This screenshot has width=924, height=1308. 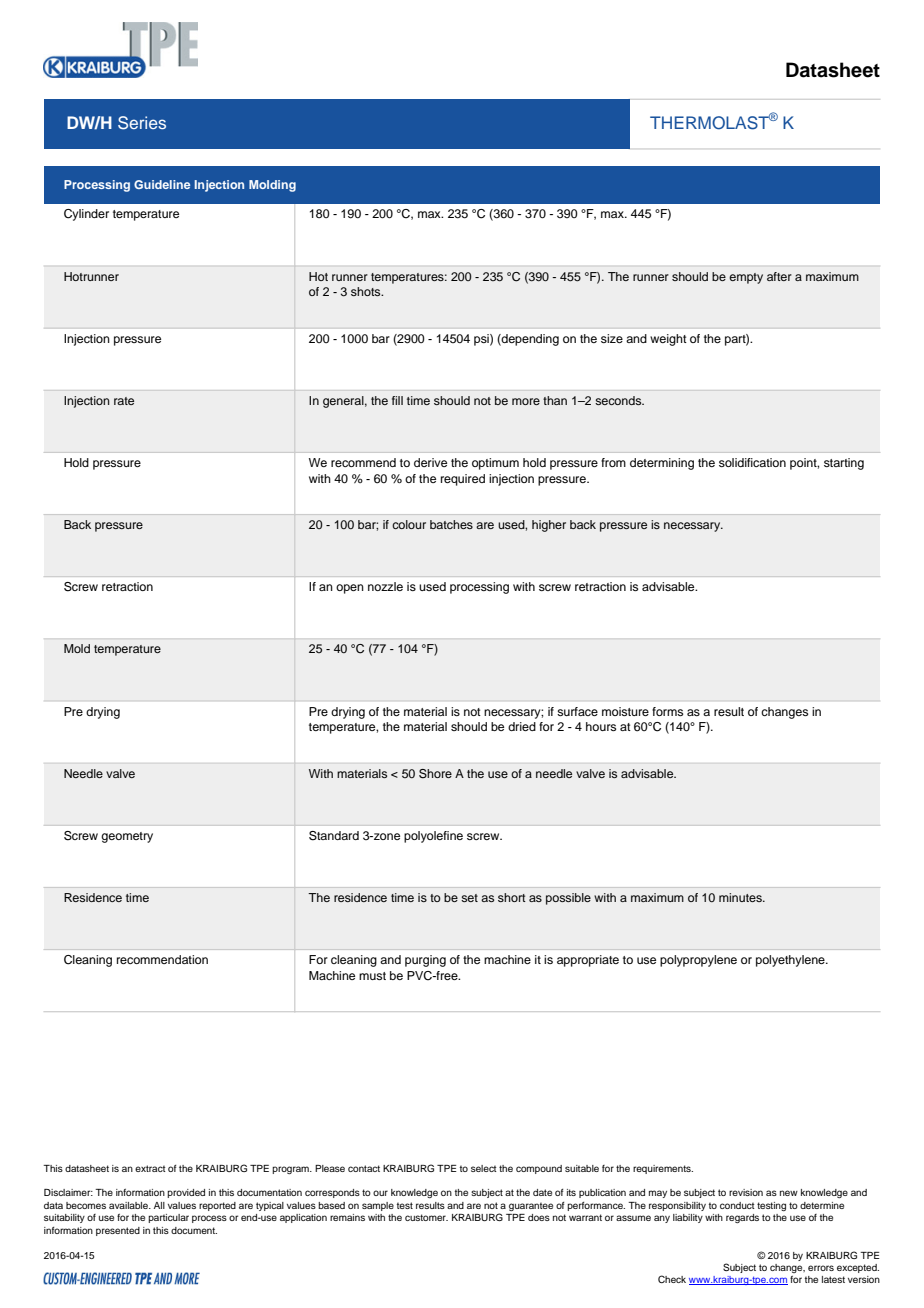 What do you see at coordinates (752, 462) in the screenshot?
I see `solidification` at bounding box center [752, 462].
